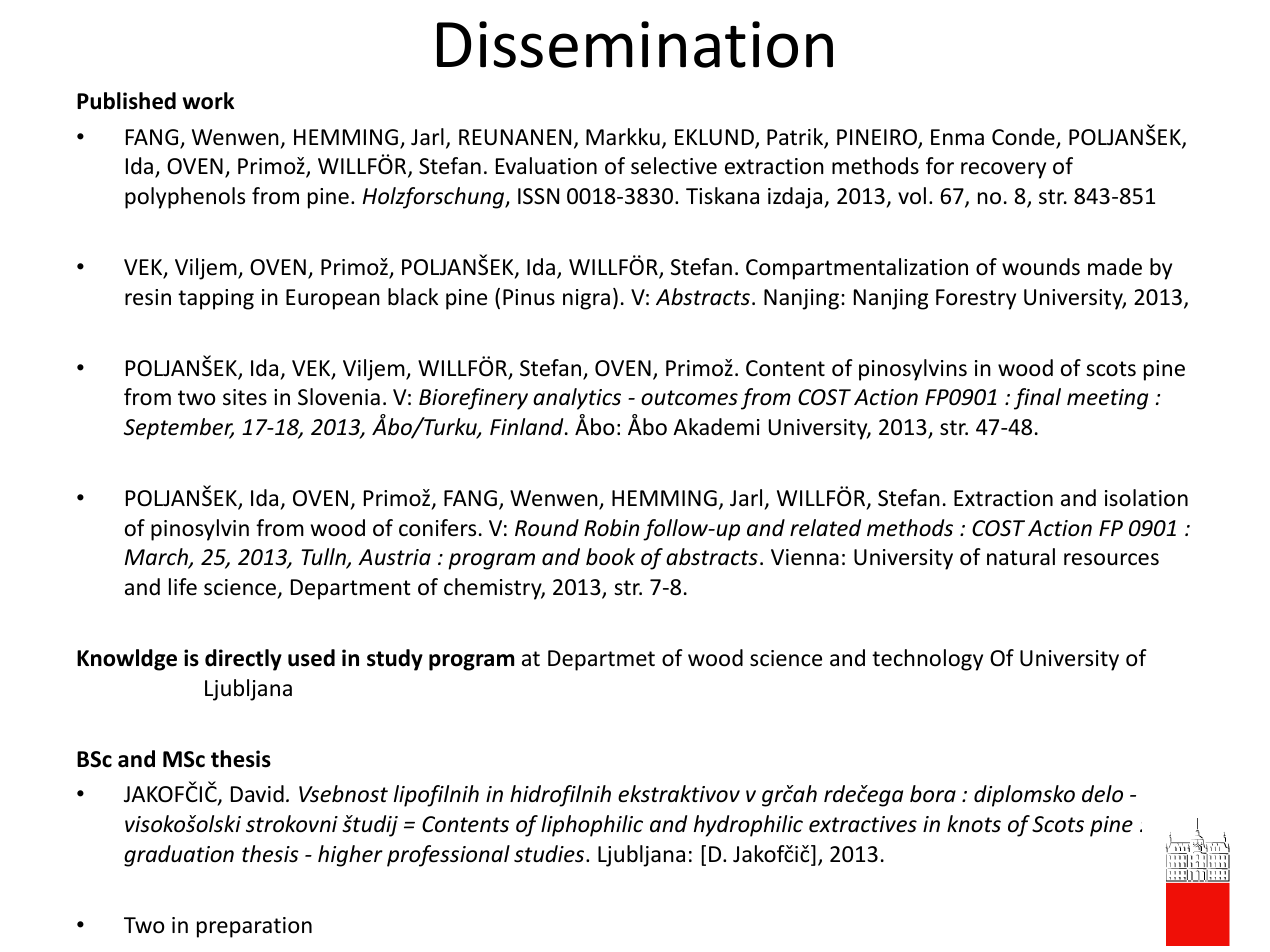 The height and width of the document is (952, 1270). I want to click on work, so click(208, 101).
